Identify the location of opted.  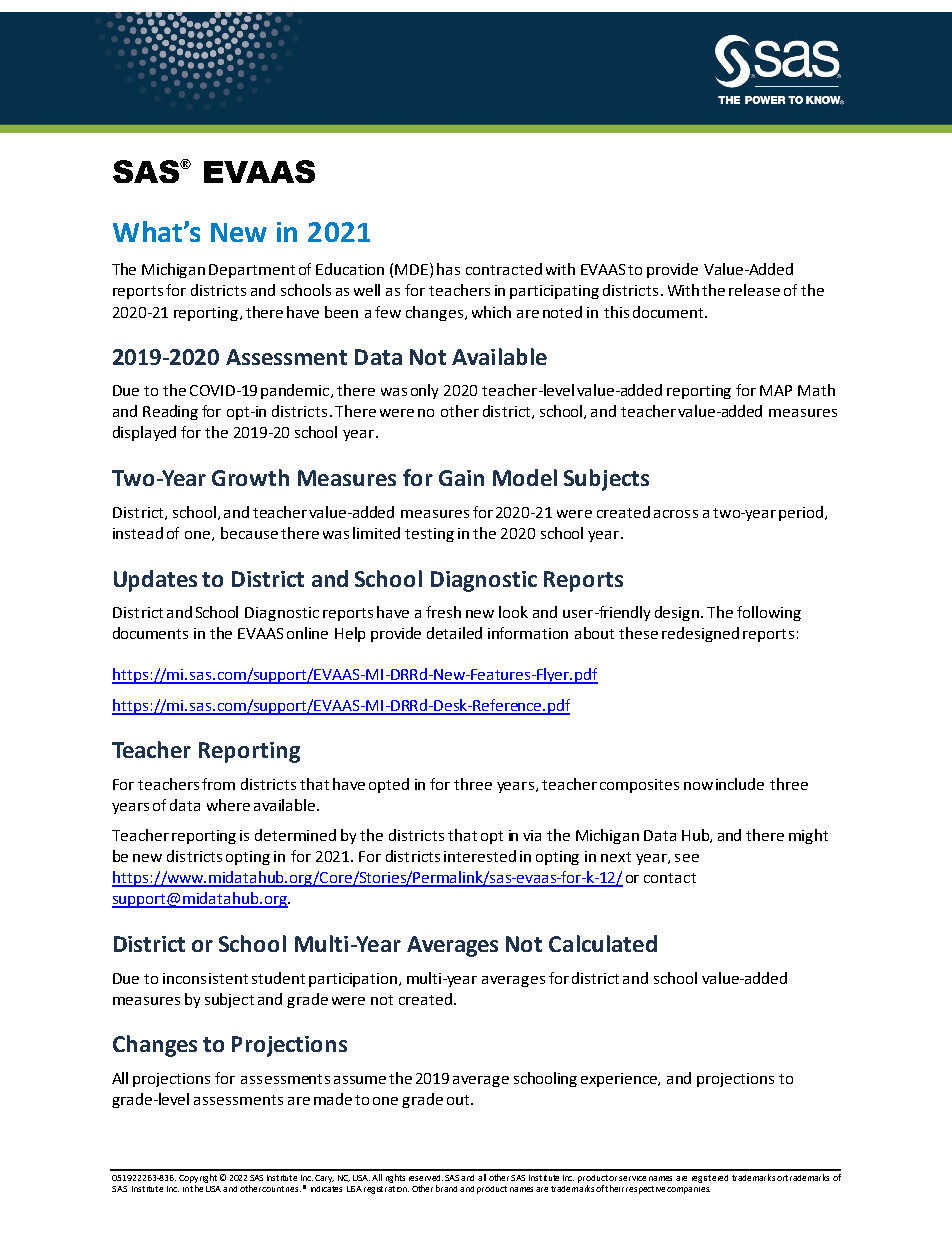
(389, 785).
